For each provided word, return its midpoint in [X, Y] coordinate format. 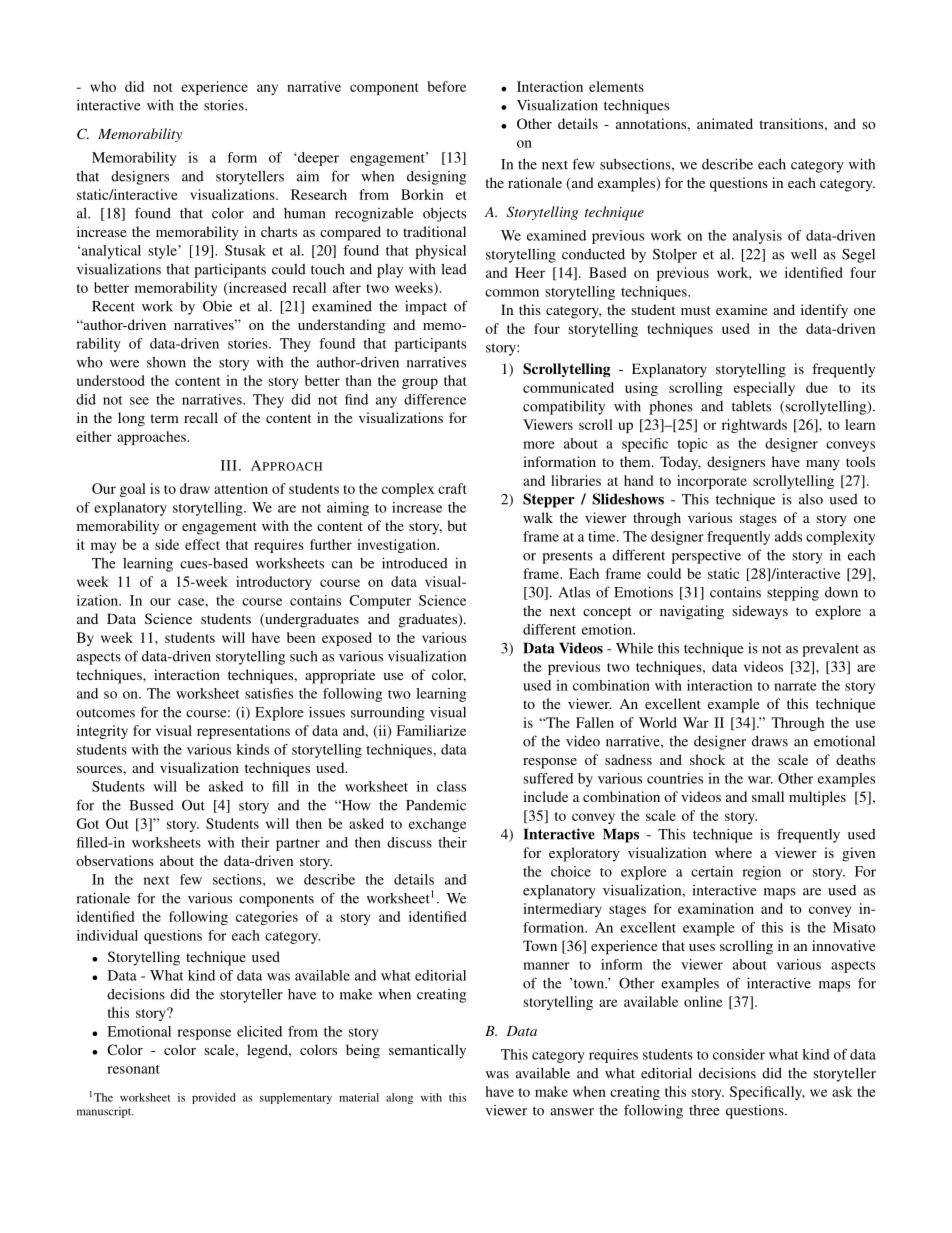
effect [202, 544]
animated [725, 123]
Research [319, 194]
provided [214, 1098]
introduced [415, 563]
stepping [793, 593]
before [447, 86]
